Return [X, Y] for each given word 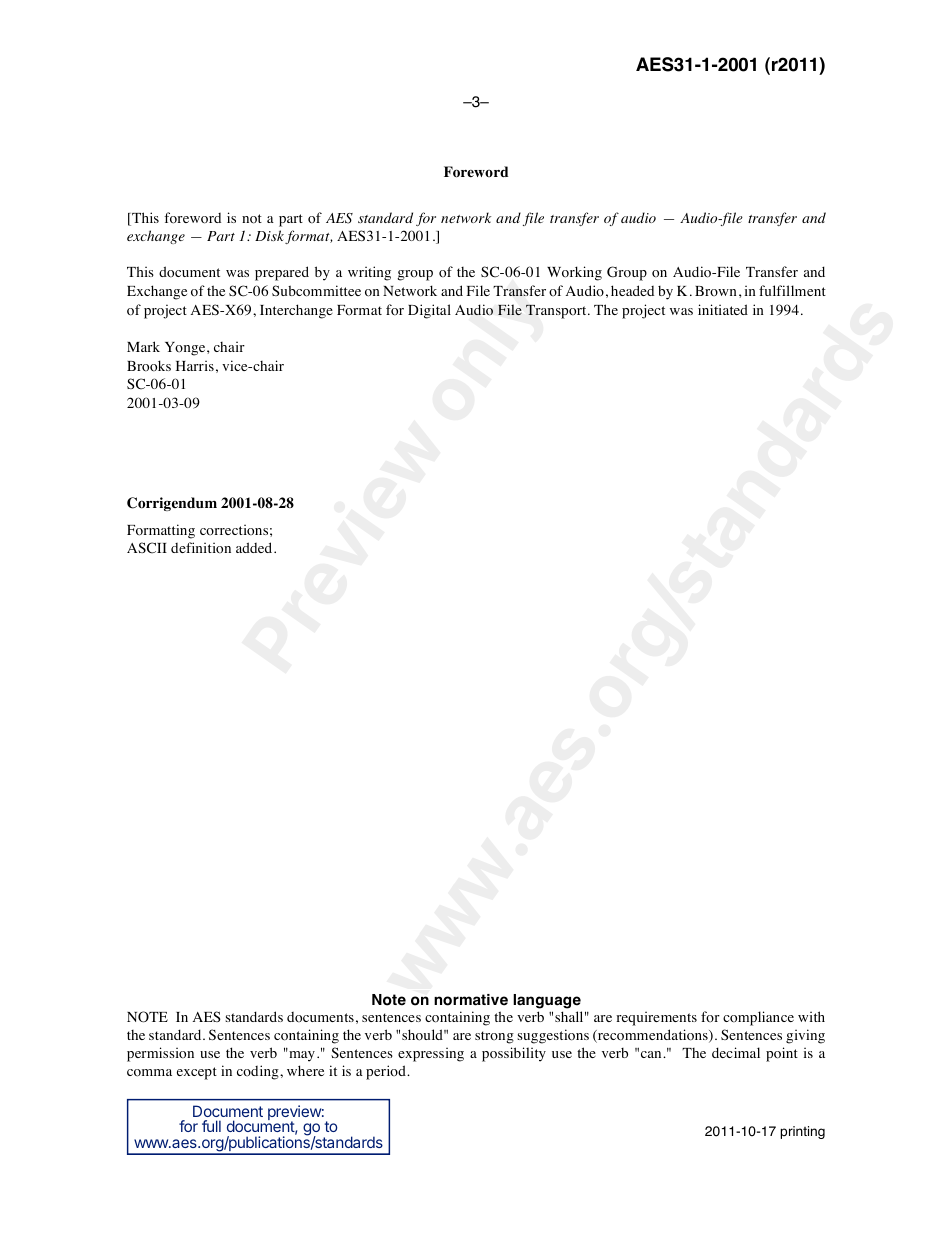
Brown [716, 291]
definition [201, 548]
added [255, 547]
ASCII [147, 548]
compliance [758, 1018]
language [547, 1001]
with [811, 1016]
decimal [736, 1052]
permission [160, 1054]
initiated [723, 309]
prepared [282, 273]
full [211, 1126]
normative [471, 1000]
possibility [514, 1054]
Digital [429, 311]
